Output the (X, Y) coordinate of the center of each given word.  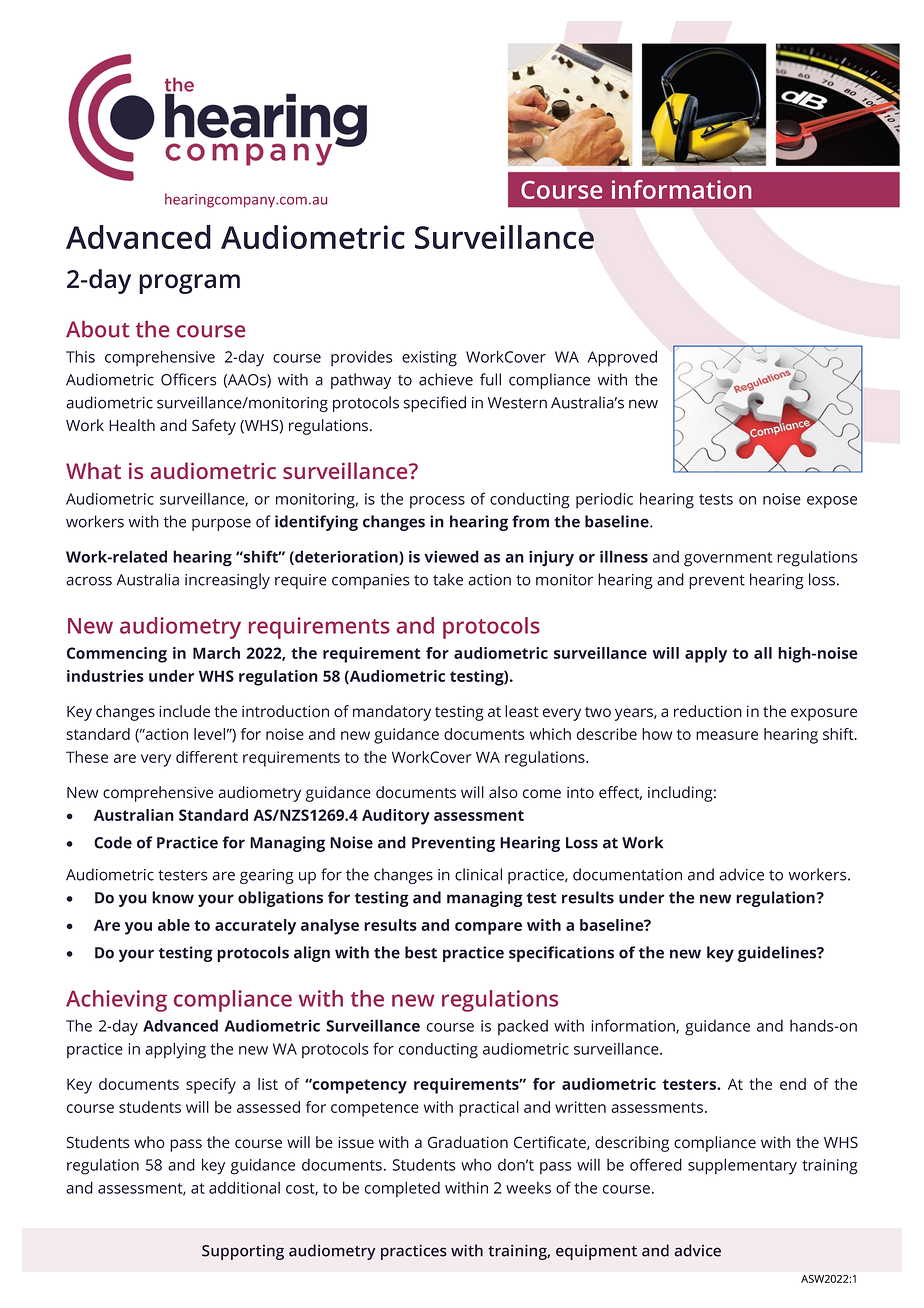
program (189, 284)
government (728, 559)
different (207, 757)
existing (429, 359)
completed (402, 1189)
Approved (622, 358)
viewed (451, 556)
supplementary (742, 1166)
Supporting (243, 1252)
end (793, 1084)
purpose (221, 524)
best (421, 952)
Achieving (116, 1001)
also (503, 792)
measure (727, 735)
